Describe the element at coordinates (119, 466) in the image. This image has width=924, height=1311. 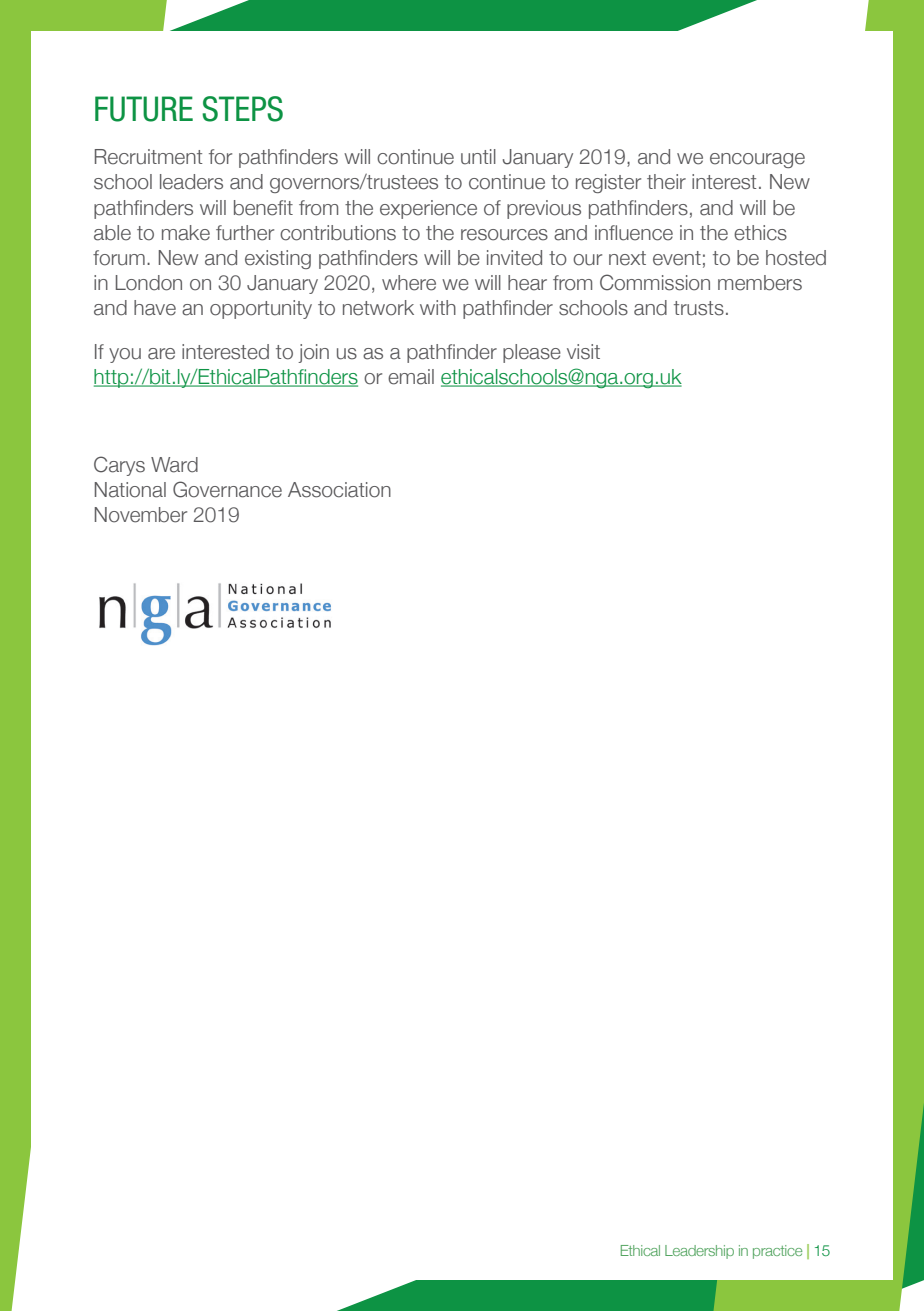
I see `Carys` at that location.
